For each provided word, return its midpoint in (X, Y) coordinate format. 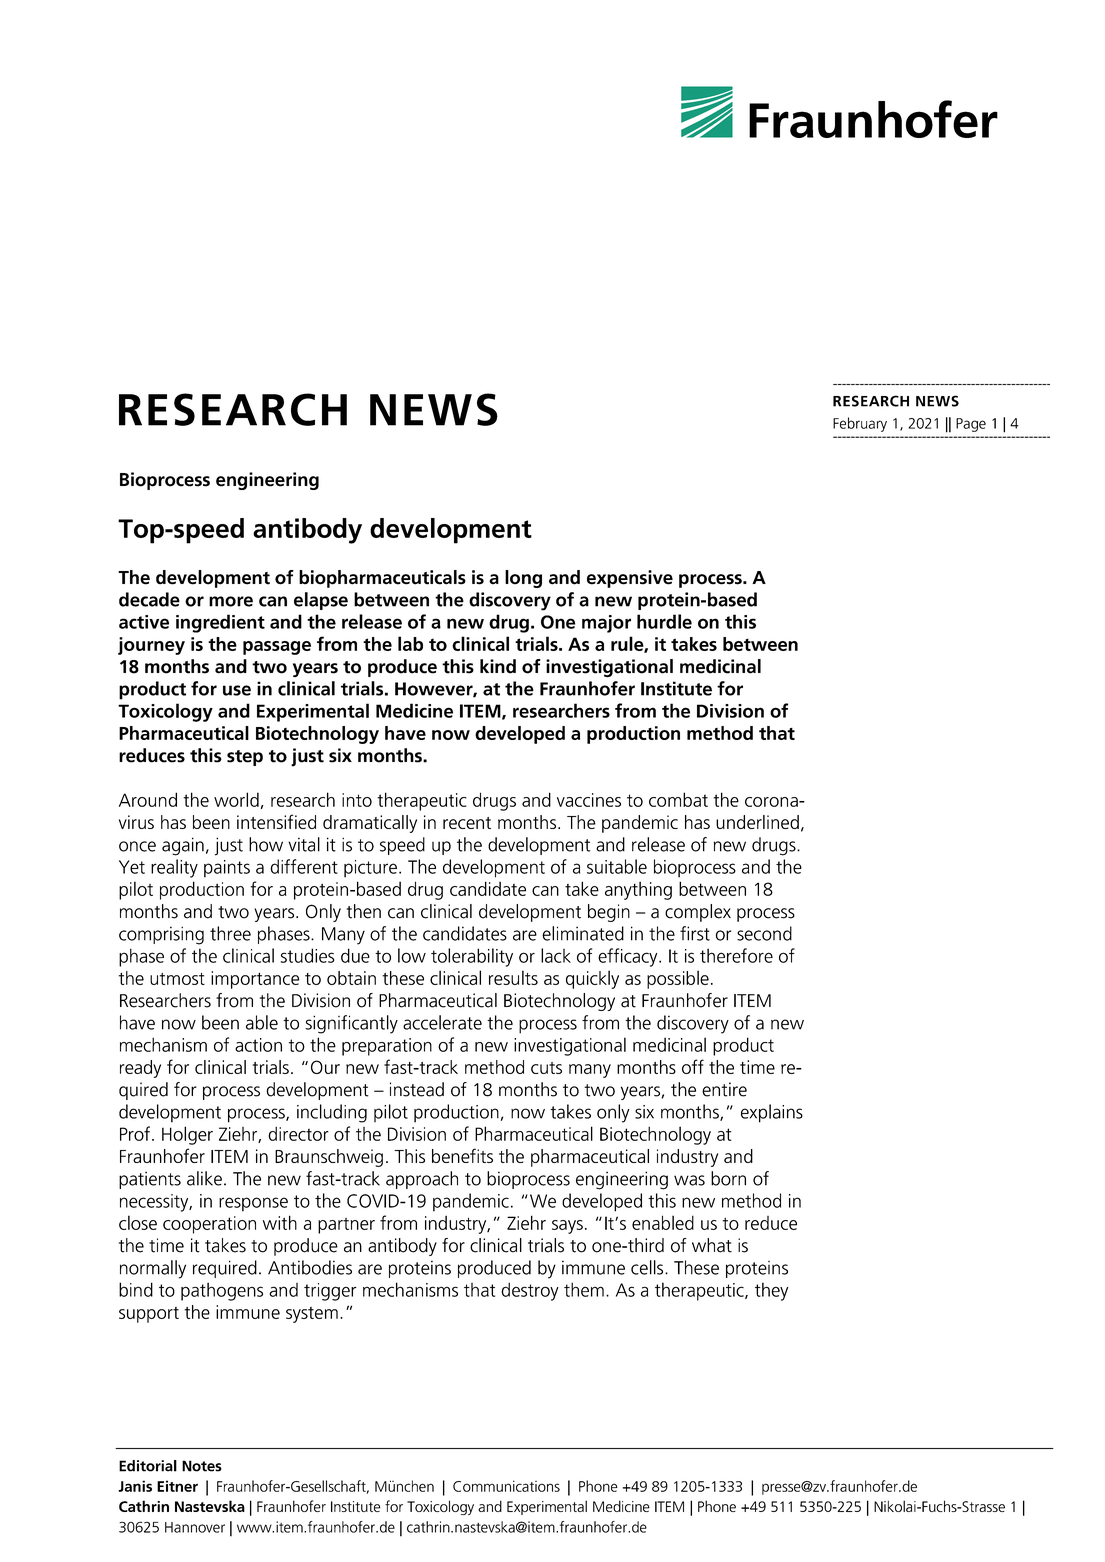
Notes (202, 1466)
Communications (506, 1486)
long (523, 579)
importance (255, 980)
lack (556, 955)
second (764, 933)
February (860, 424)
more (231, 601)
